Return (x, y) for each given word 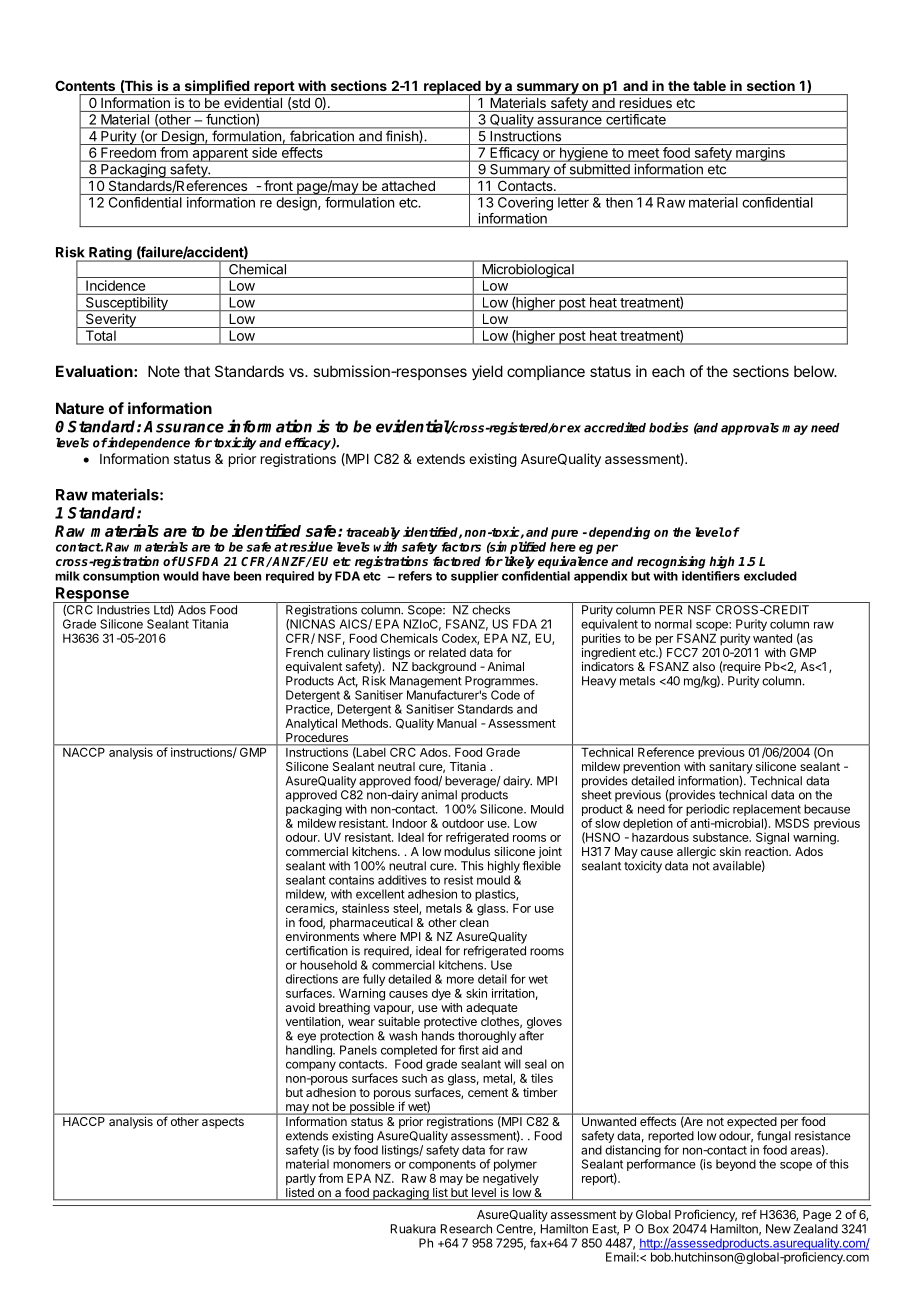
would (181, 576)
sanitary (731, 768)
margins (760, 154)
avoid (300, 1007)
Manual (457, 723)
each (668, 371)
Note (164, 371)
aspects (223, 1123)
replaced (452, 88)
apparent (220, 155)
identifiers (711, 576)
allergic (696, 853)
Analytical (311, 724)
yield (487, 372)
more (460, 980)
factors (461, 547)
